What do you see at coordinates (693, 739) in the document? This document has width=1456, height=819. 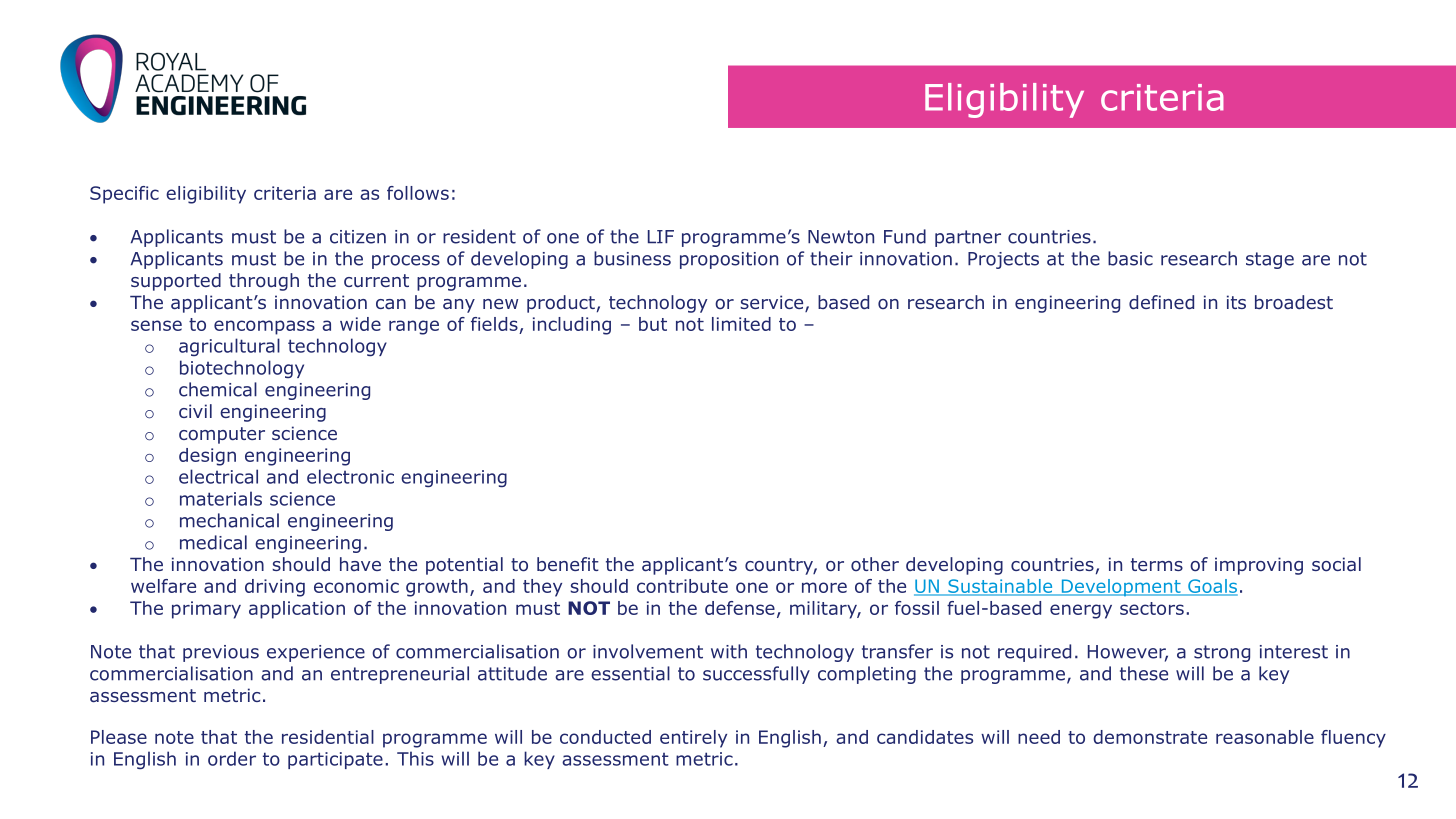 I see `entirely` at bounding box center [693, 739].
